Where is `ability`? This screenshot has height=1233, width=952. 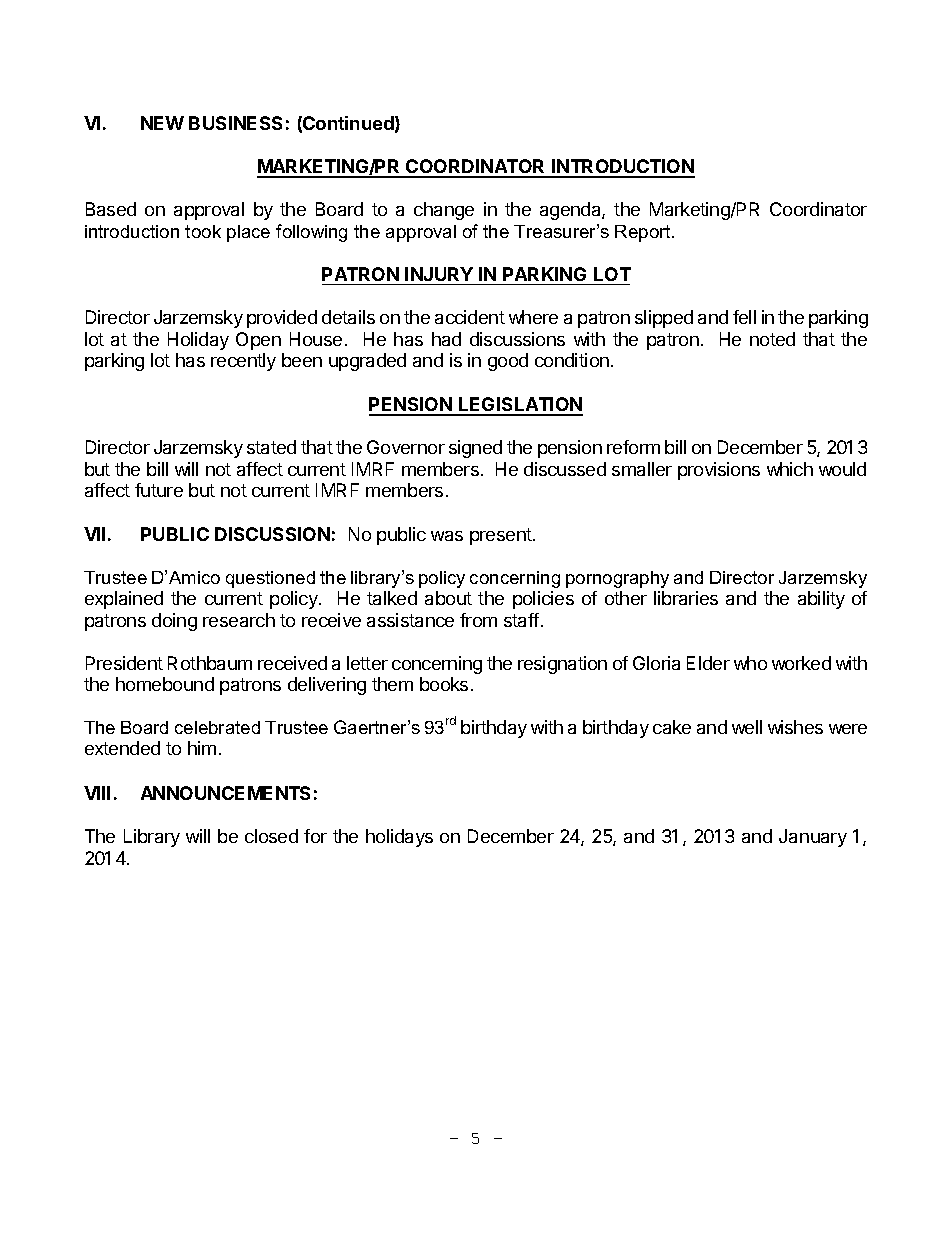
ability is located at coordinates (821, 600).
